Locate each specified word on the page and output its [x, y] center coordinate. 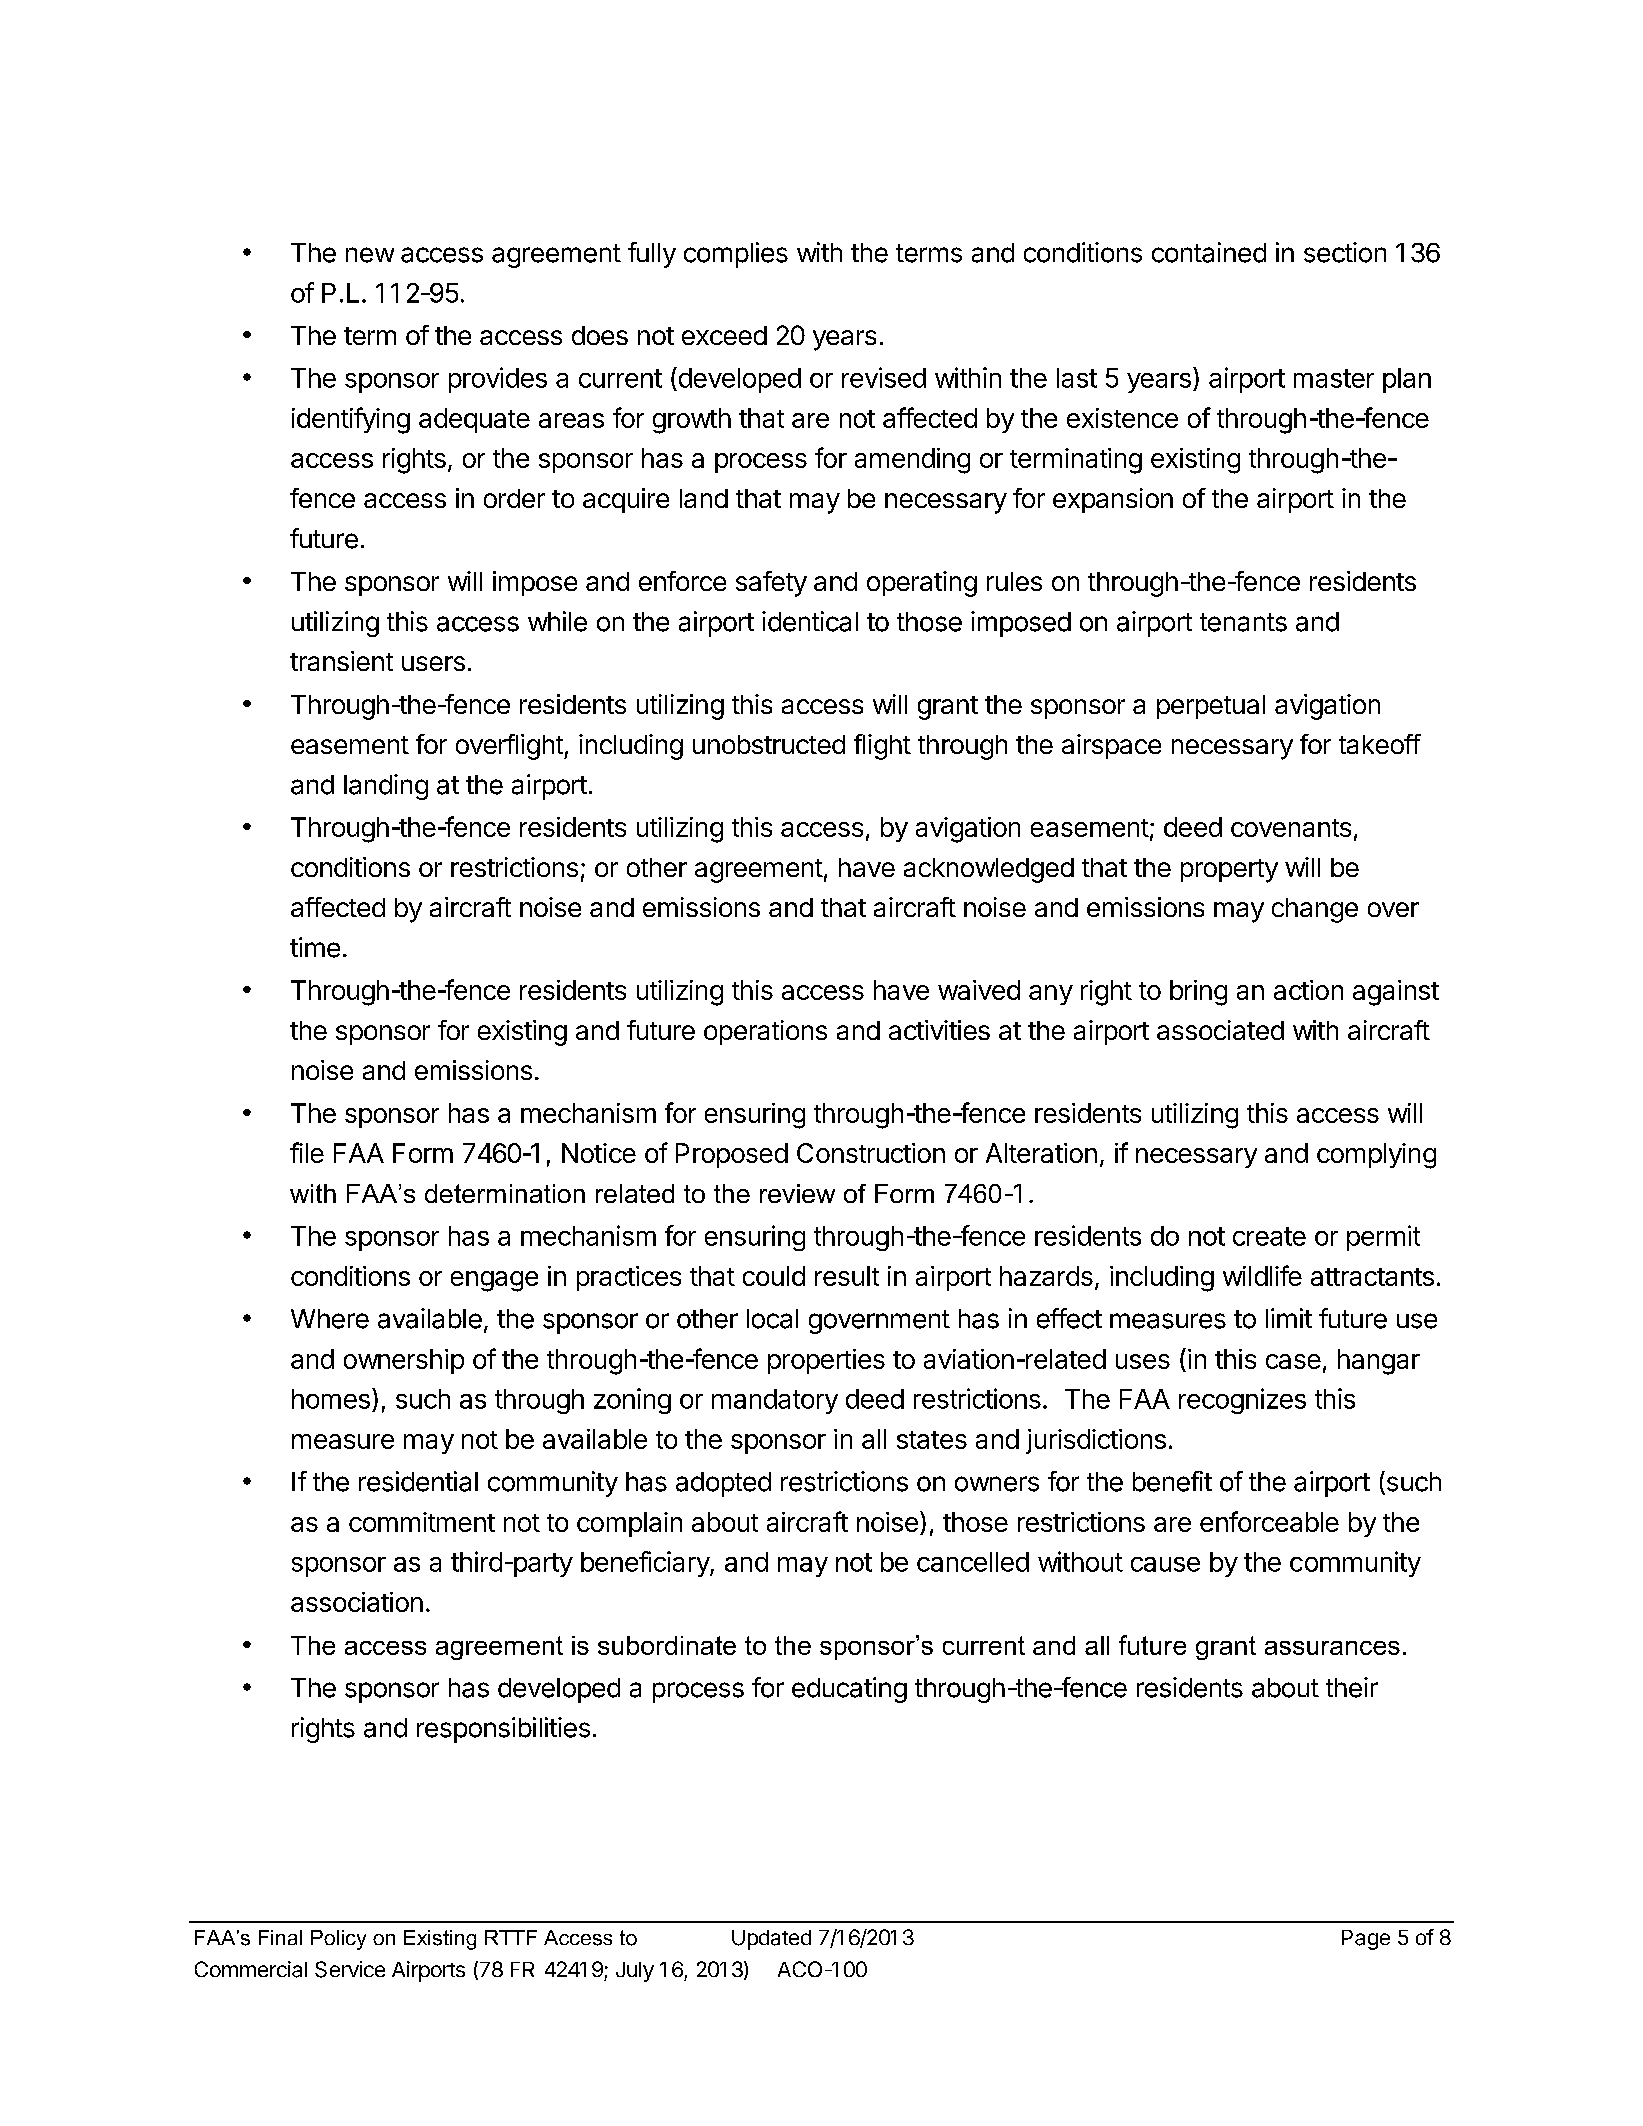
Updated [771, 1940]
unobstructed [769, 744]
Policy [338, 1940]
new [370, 255]
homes [331, 1399]
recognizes [1242, 1401]
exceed [724, 335]
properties [826, 1361]
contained [1209, 252]
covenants [1291, 828]
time [315, 947]
